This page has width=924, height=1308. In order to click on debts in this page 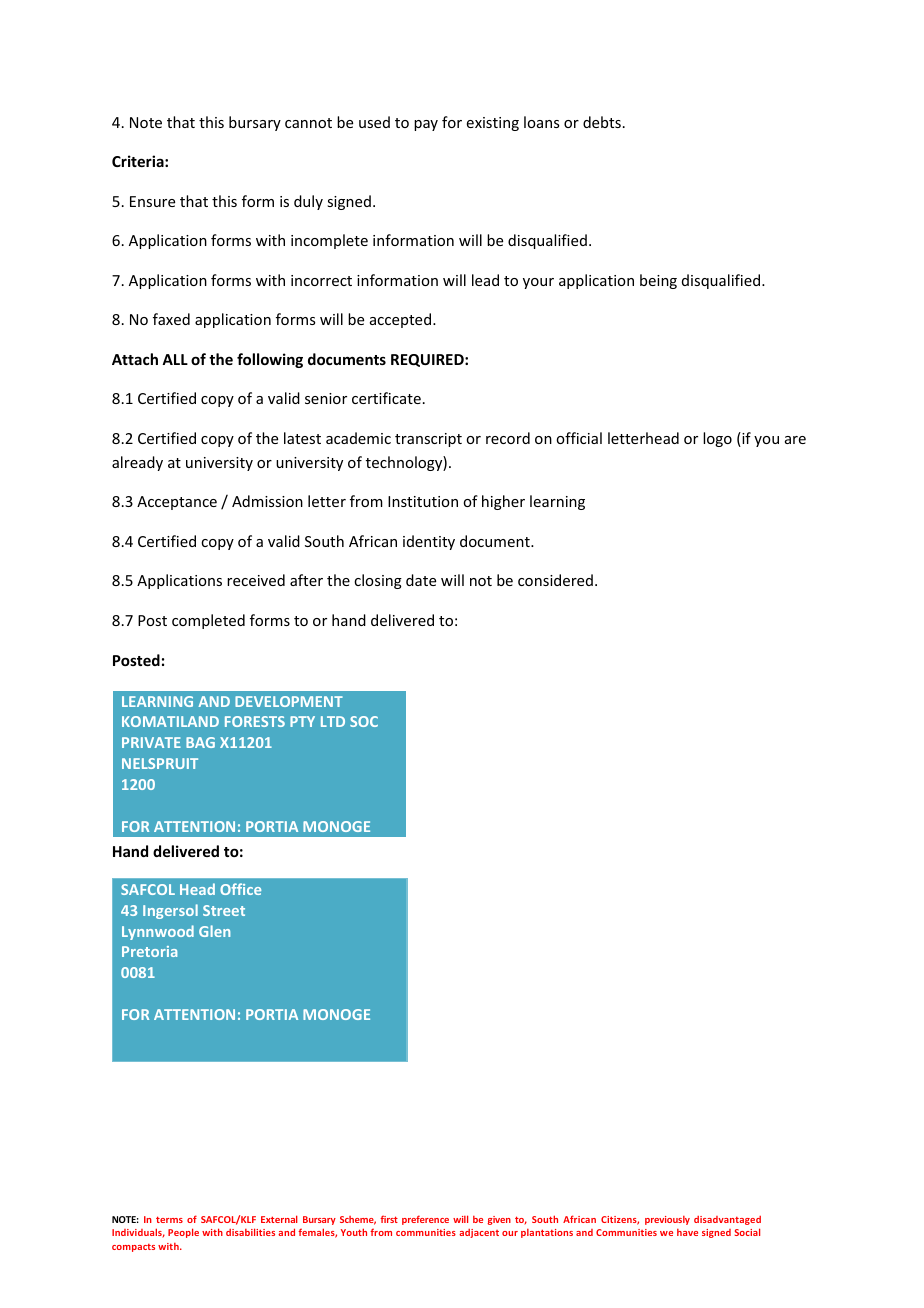, I will do `click(602, 122)`.
